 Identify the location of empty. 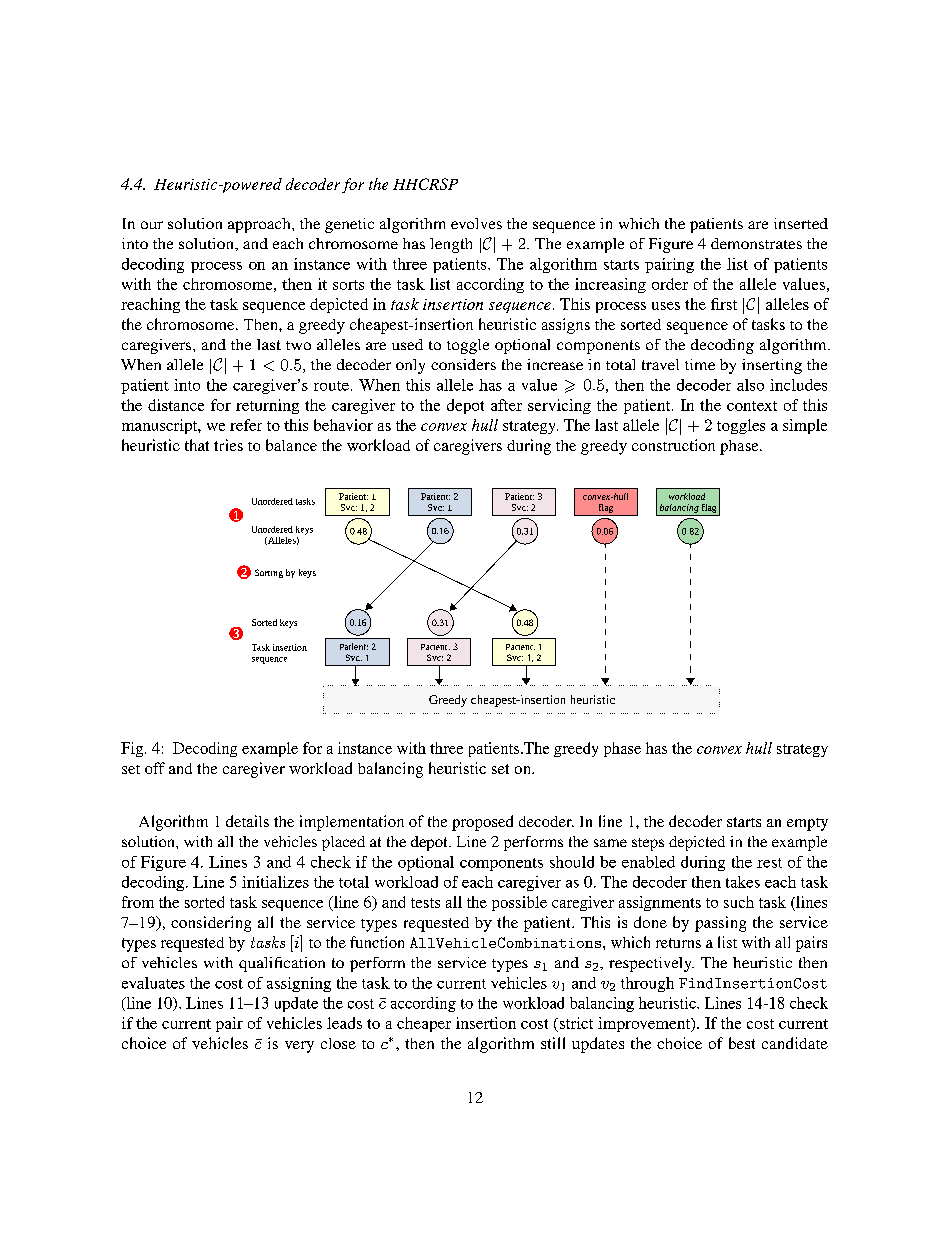
(807, 824).
